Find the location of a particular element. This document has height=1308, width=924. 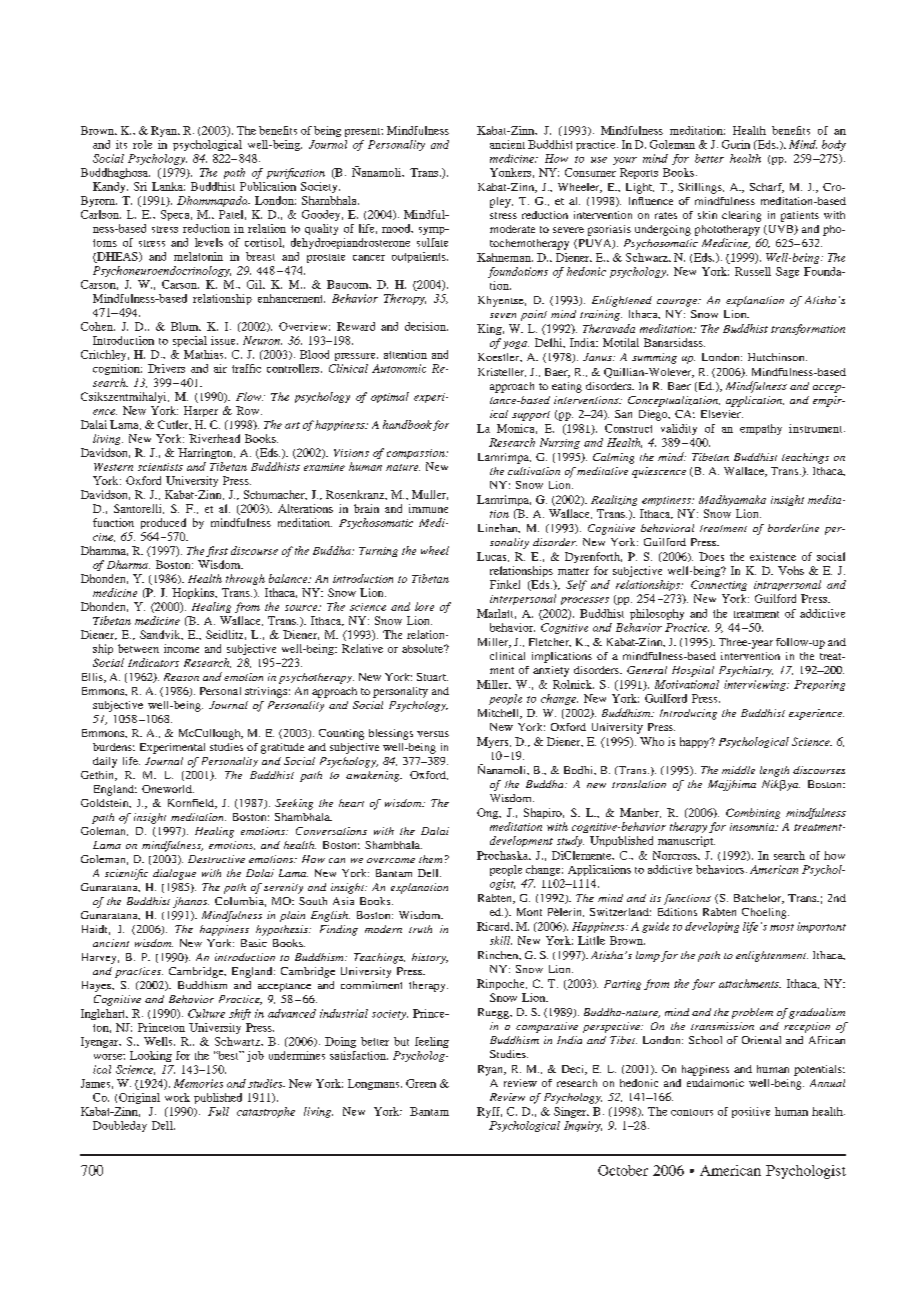

moderate is located at coordinates (512, 229).
